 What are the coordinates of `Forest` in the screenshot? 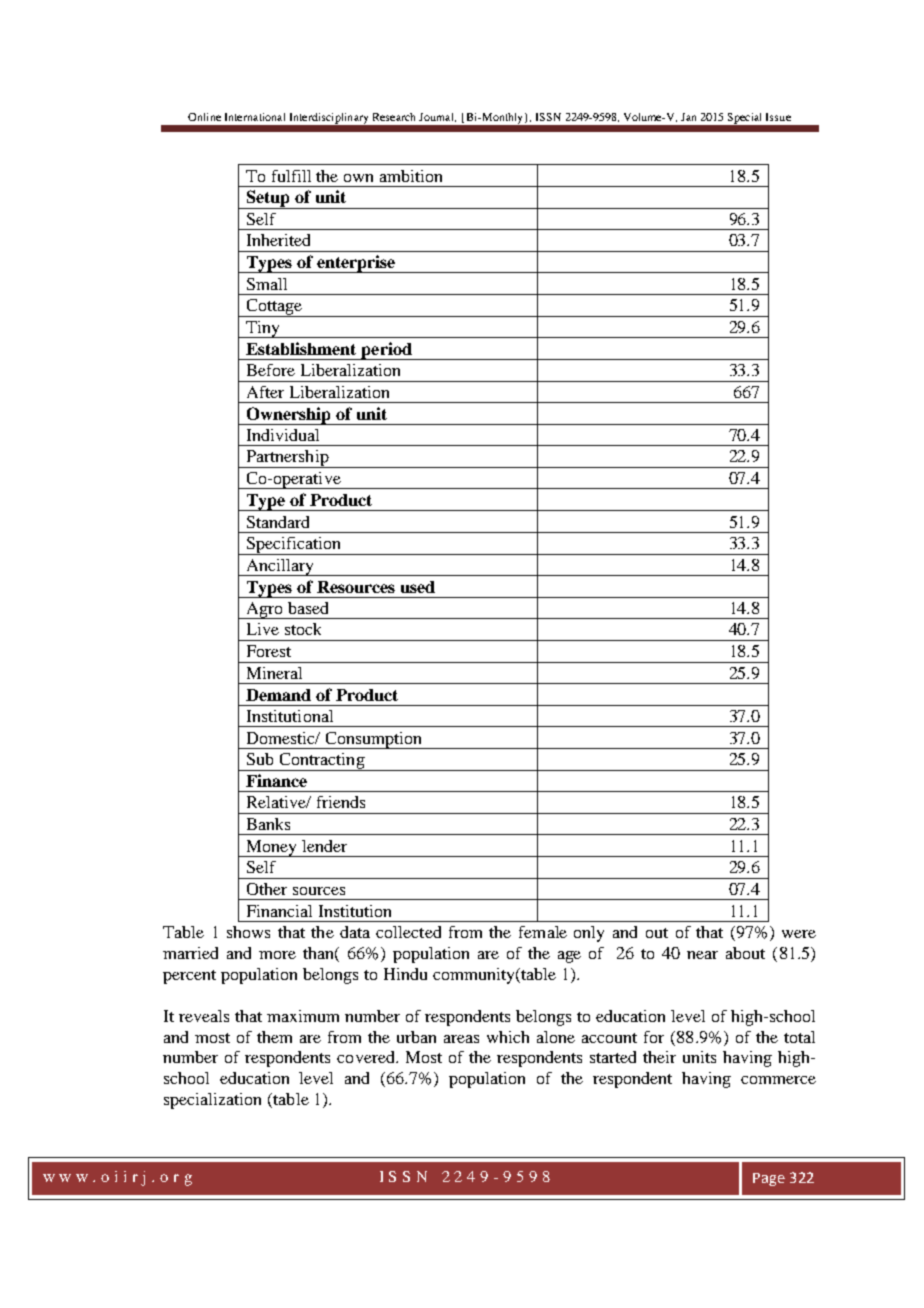 It's located at (269, 651).
